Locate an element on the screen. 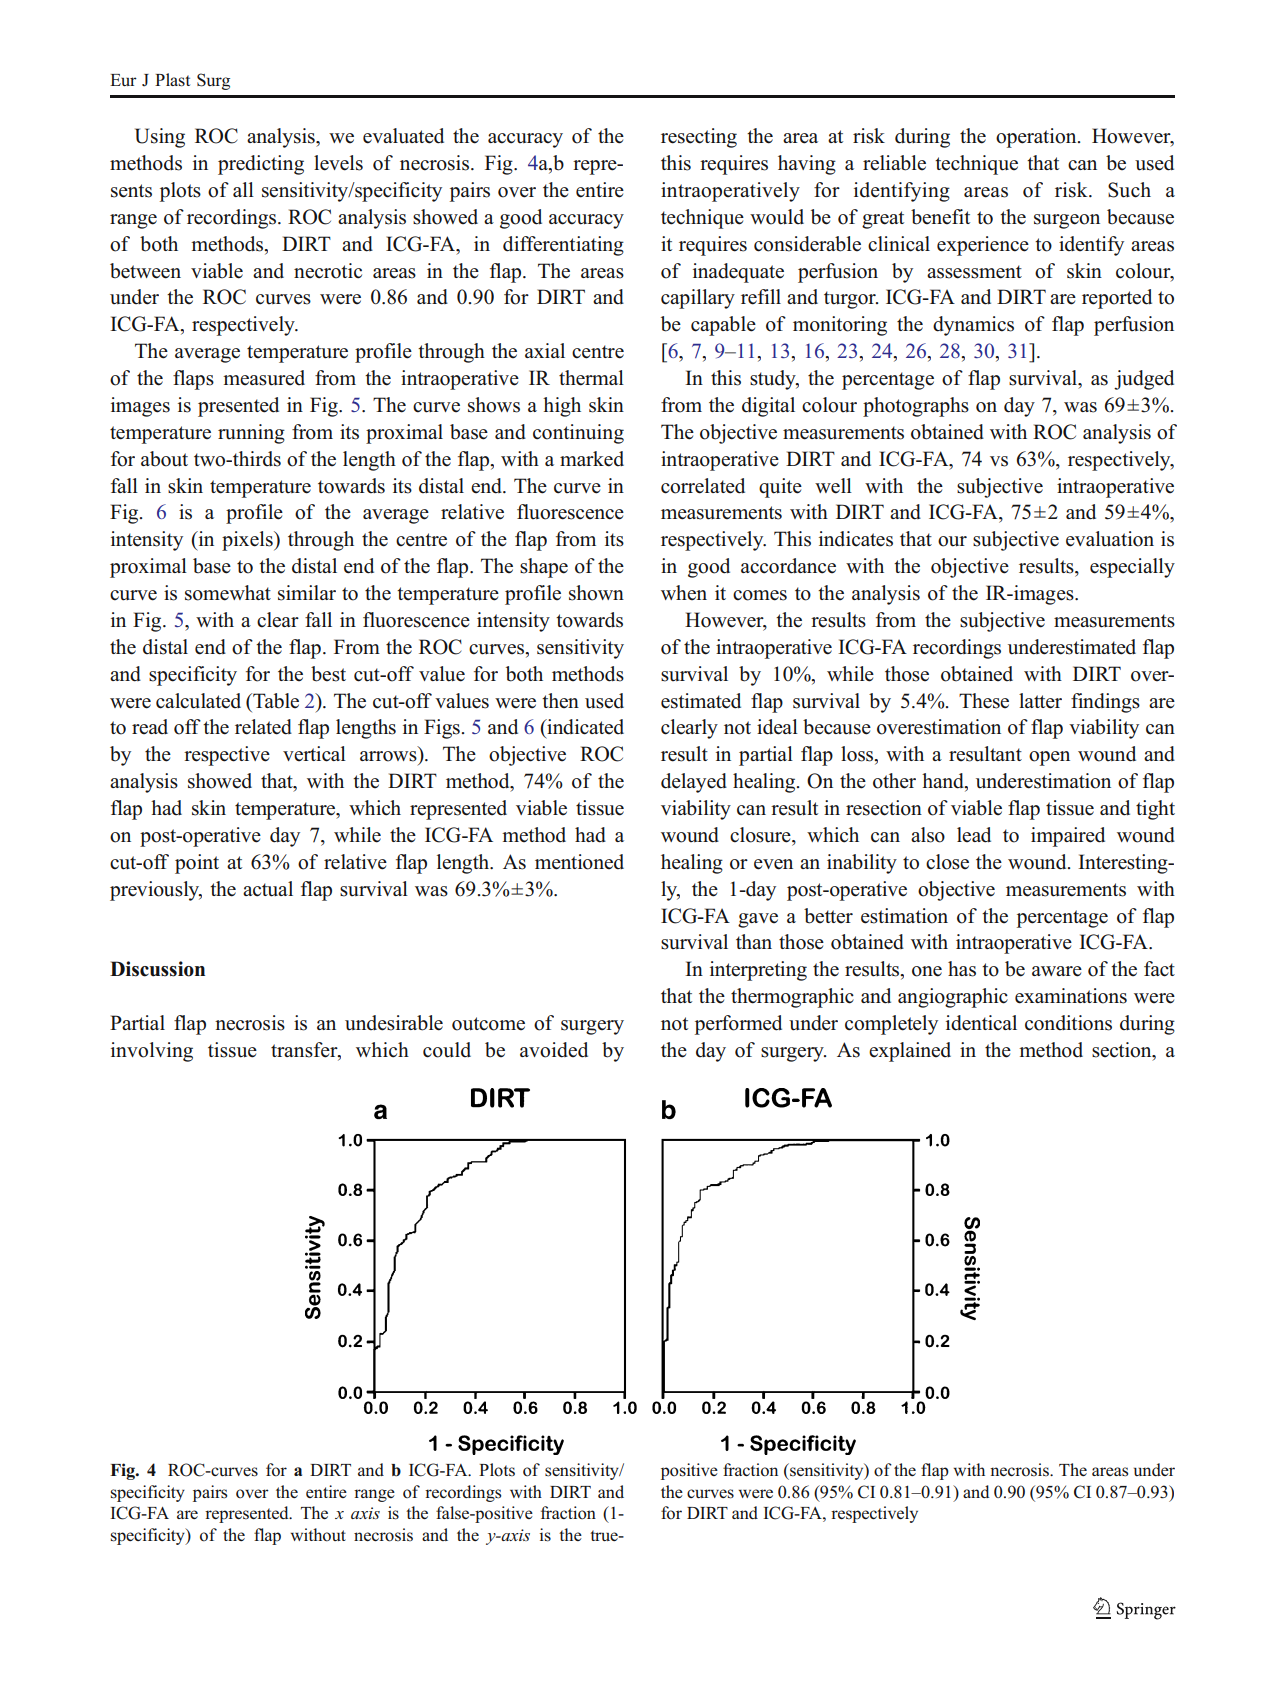 This screenshot has width=1285, height=1707. Plast is located at coordinates (172, 80).
